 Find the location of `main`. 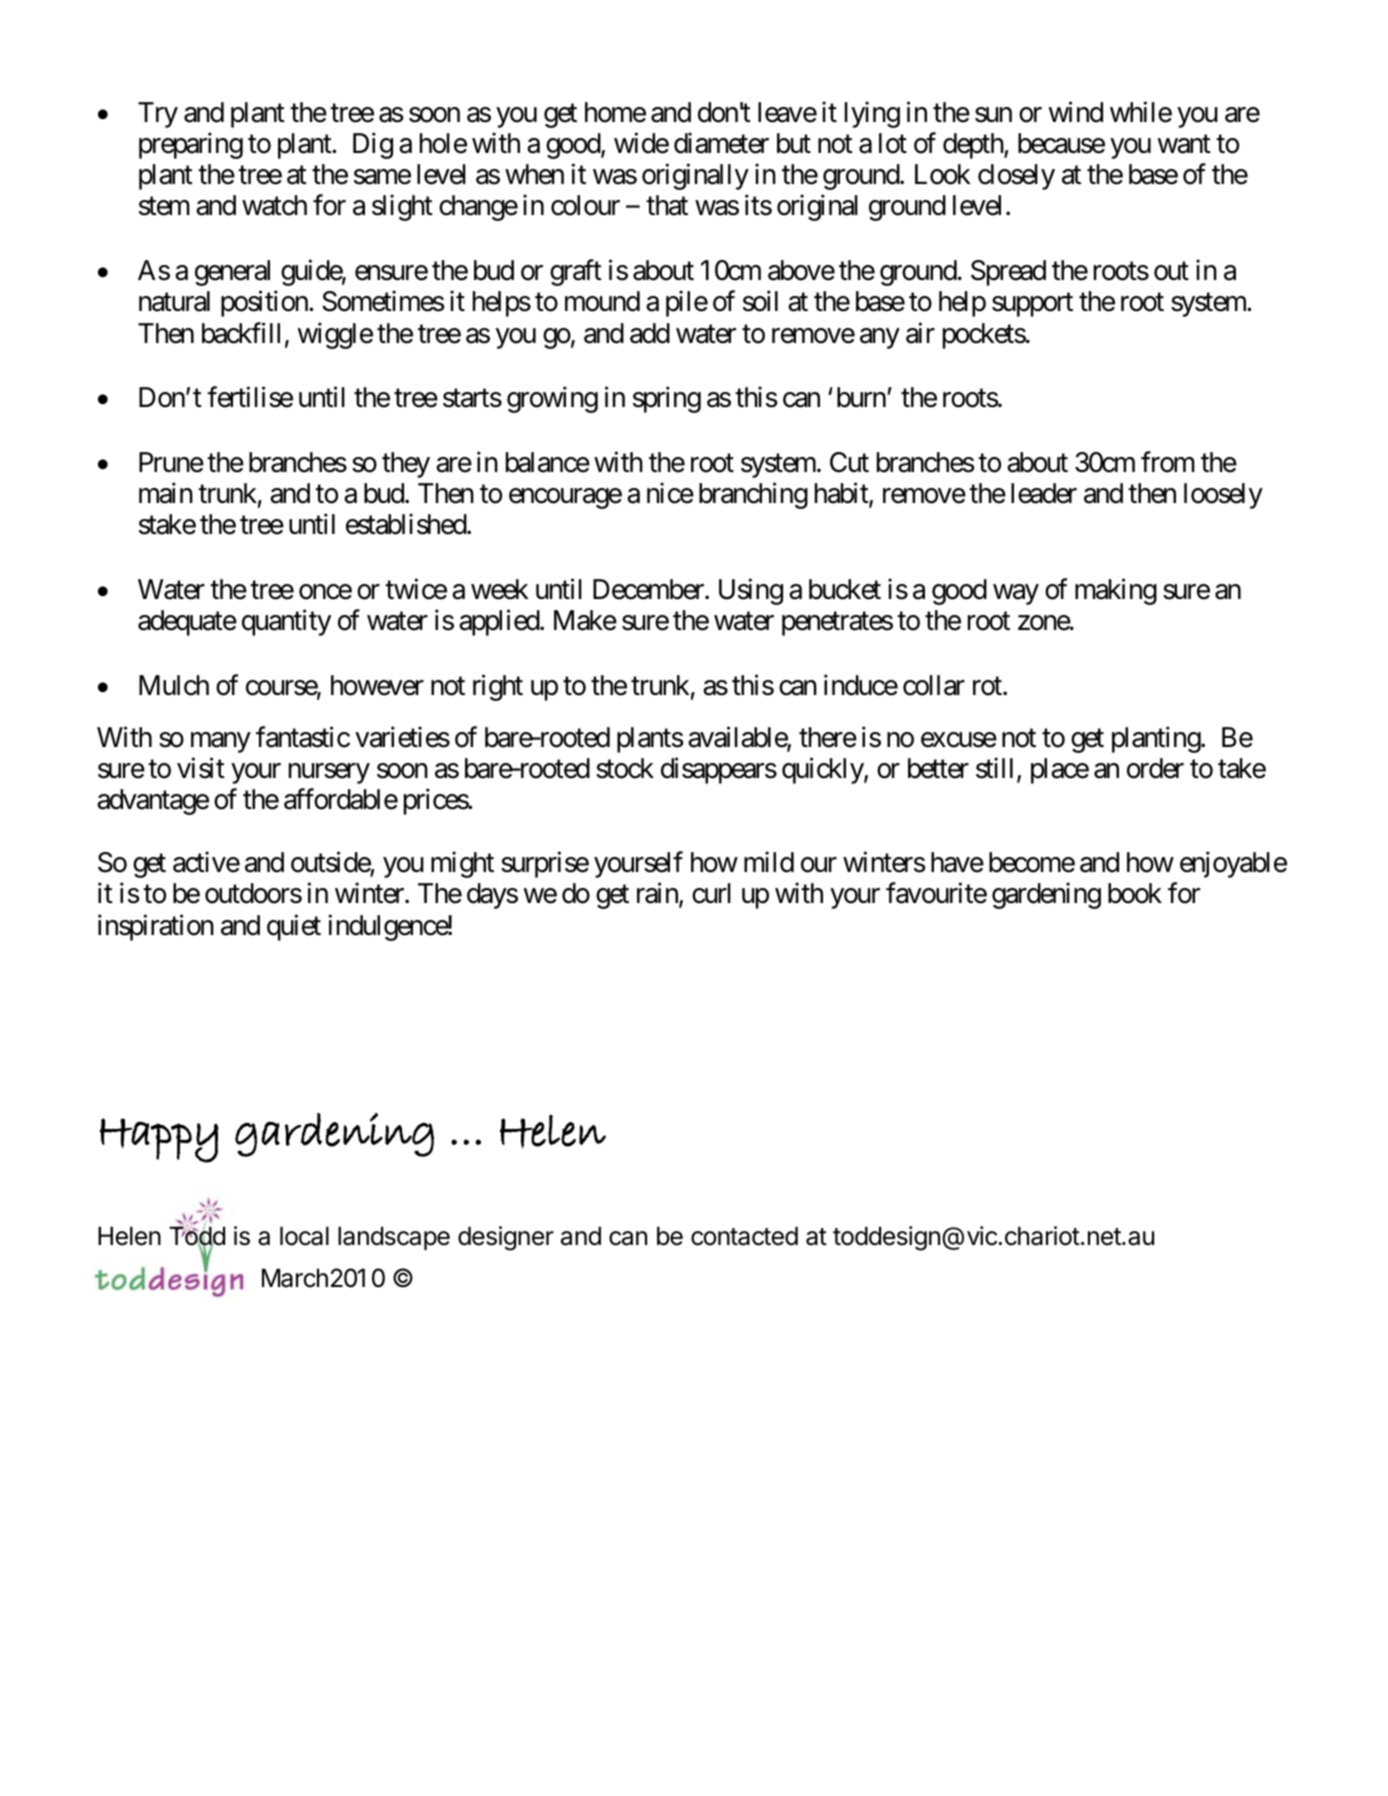

main is located at coordinates (166, 493).
